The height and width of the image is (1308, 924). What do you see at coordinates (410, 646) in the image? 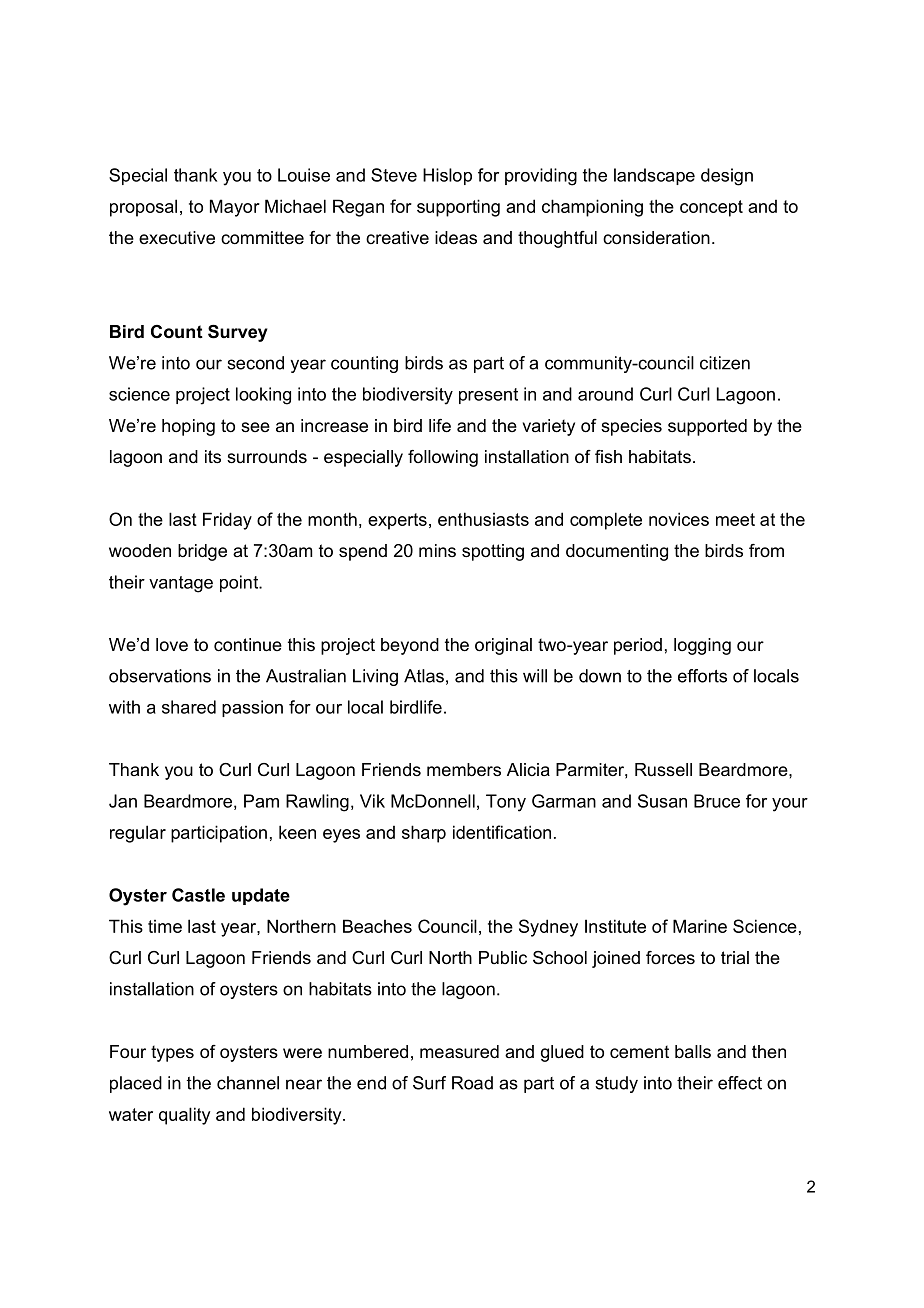
I see `beyond` at bounding box center [410, 646].
